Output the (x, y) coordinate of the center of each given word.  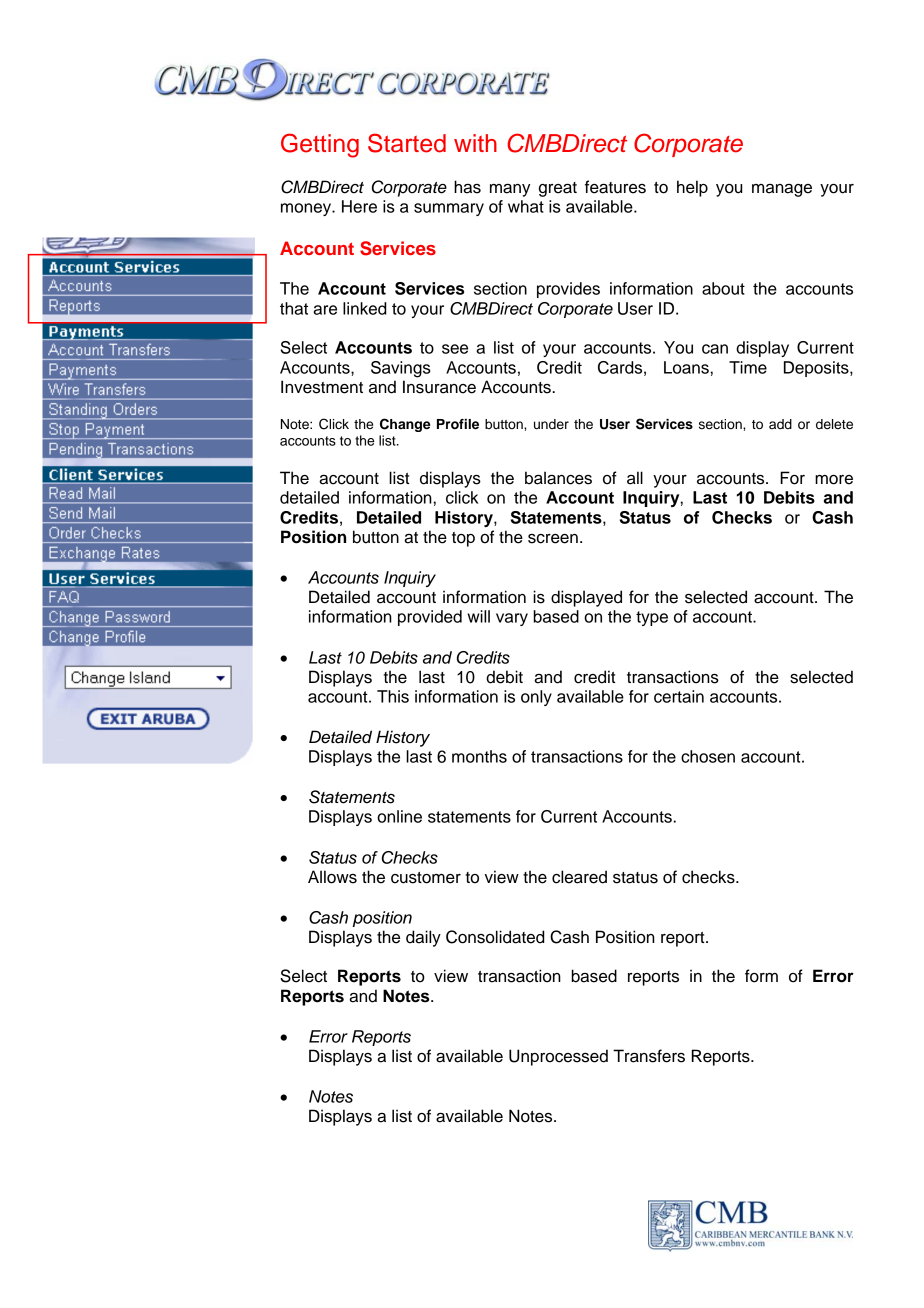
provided (430, 618)
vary (512, 619)
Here (359, 206)
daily (423, 938)
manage (782, 190)
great (558, 189)
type (652, 618)
